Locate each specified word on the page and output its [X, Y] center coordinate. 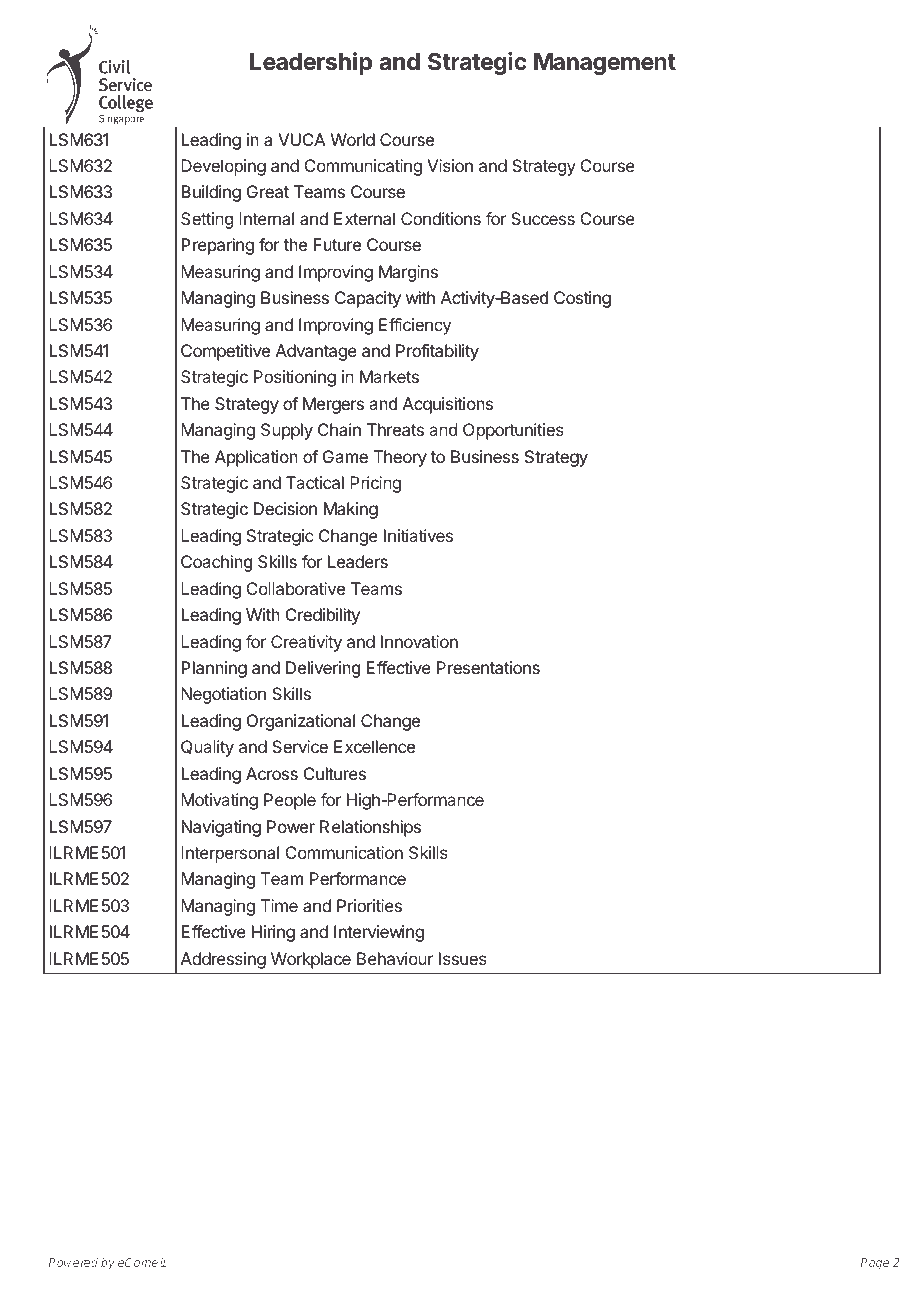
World [353, 139]
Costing [582, 299]
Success [543, 218]
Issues [463, 958]
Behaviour [395, 958]
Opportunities [513, 431]
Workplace [311, 960]
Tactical [315, 482]
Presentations [488, 667]
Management [605, 64]
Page [875, 1264]
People [290, 801]
